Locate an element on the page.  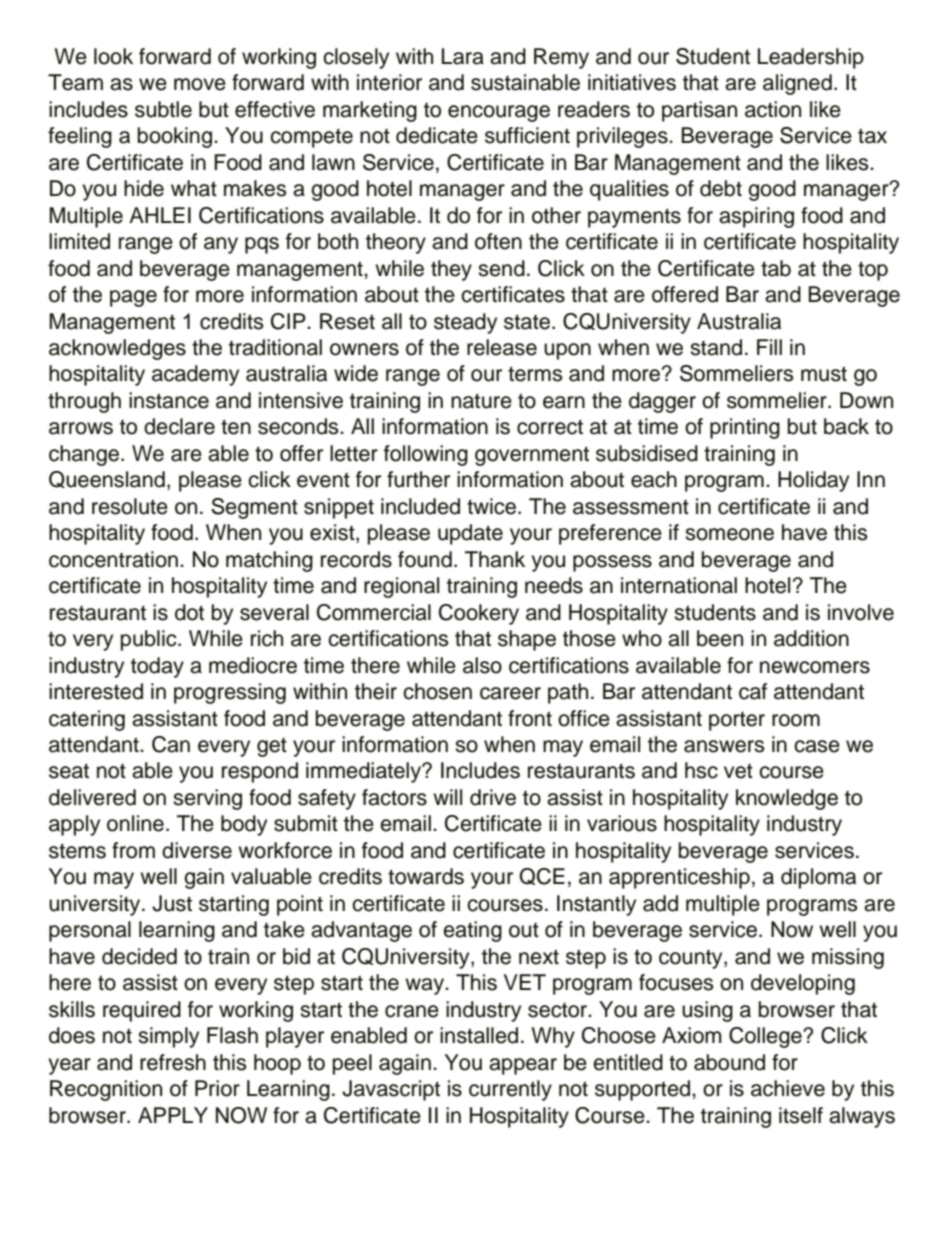
refresh is located at coordinates (173, 1062).
